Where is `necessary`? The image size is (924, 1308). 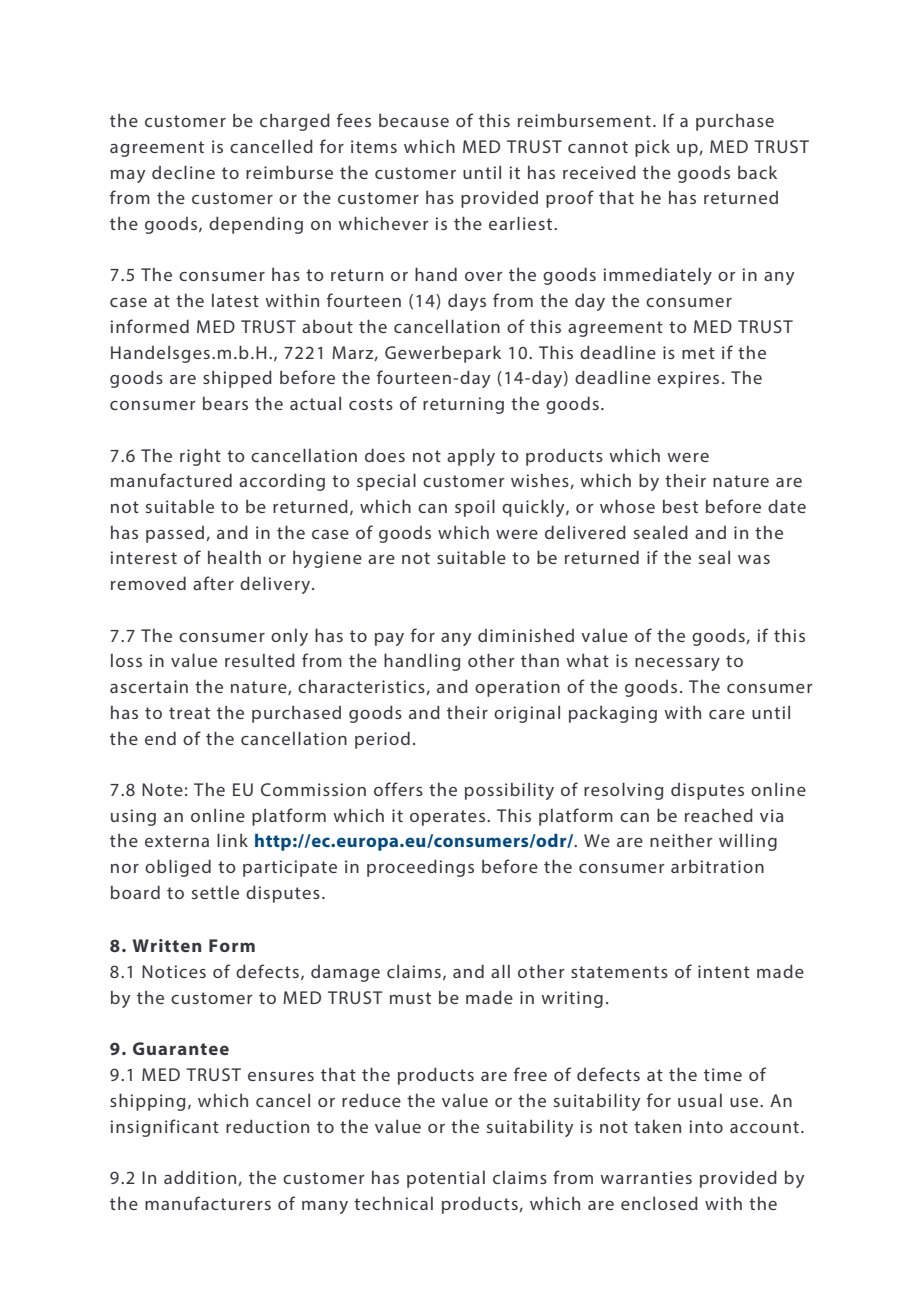
necessary is located at coordinates (677, 664).
